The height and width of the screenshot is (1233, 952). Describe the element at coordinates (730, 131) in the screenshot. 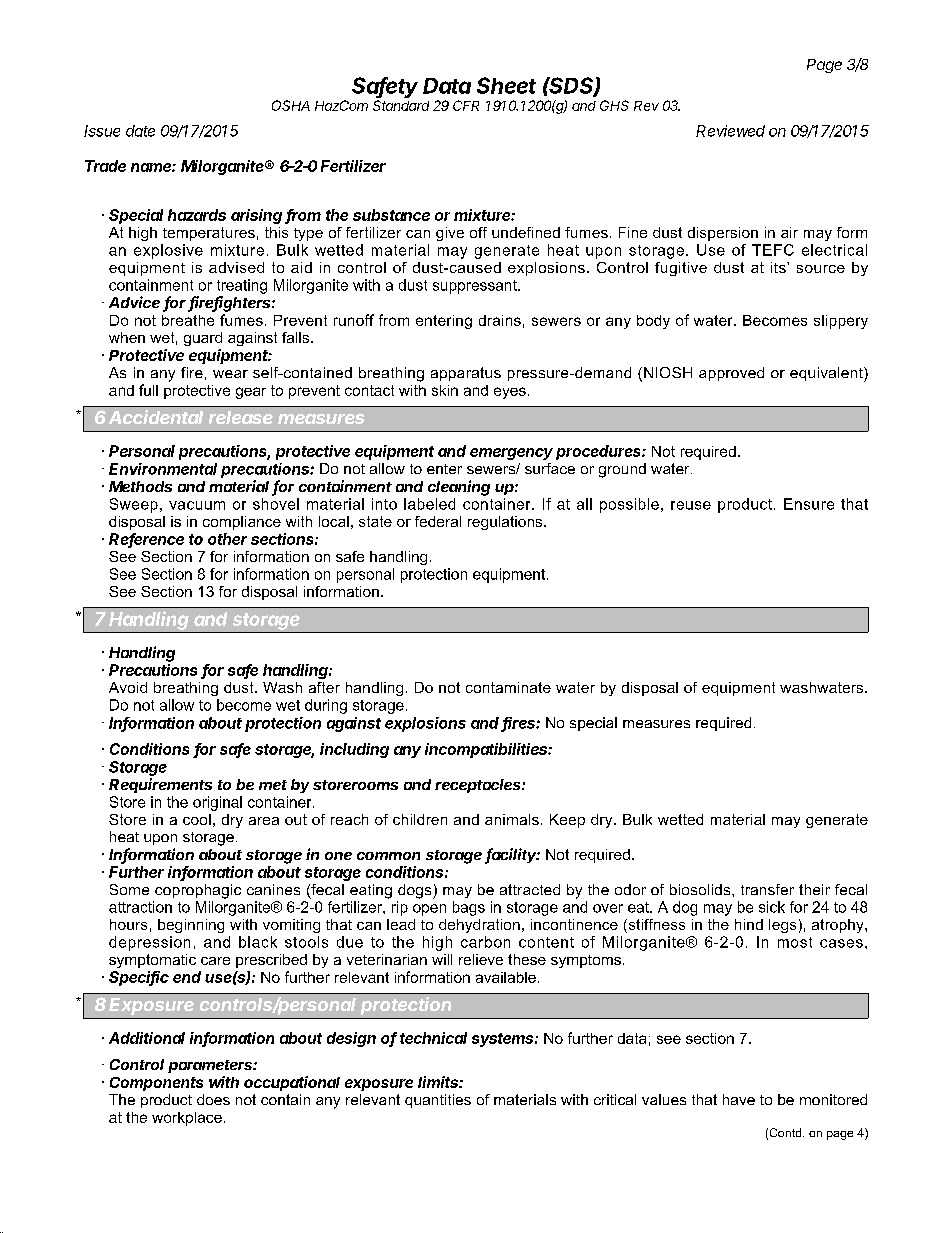

I see `Reviewed` at that location.
